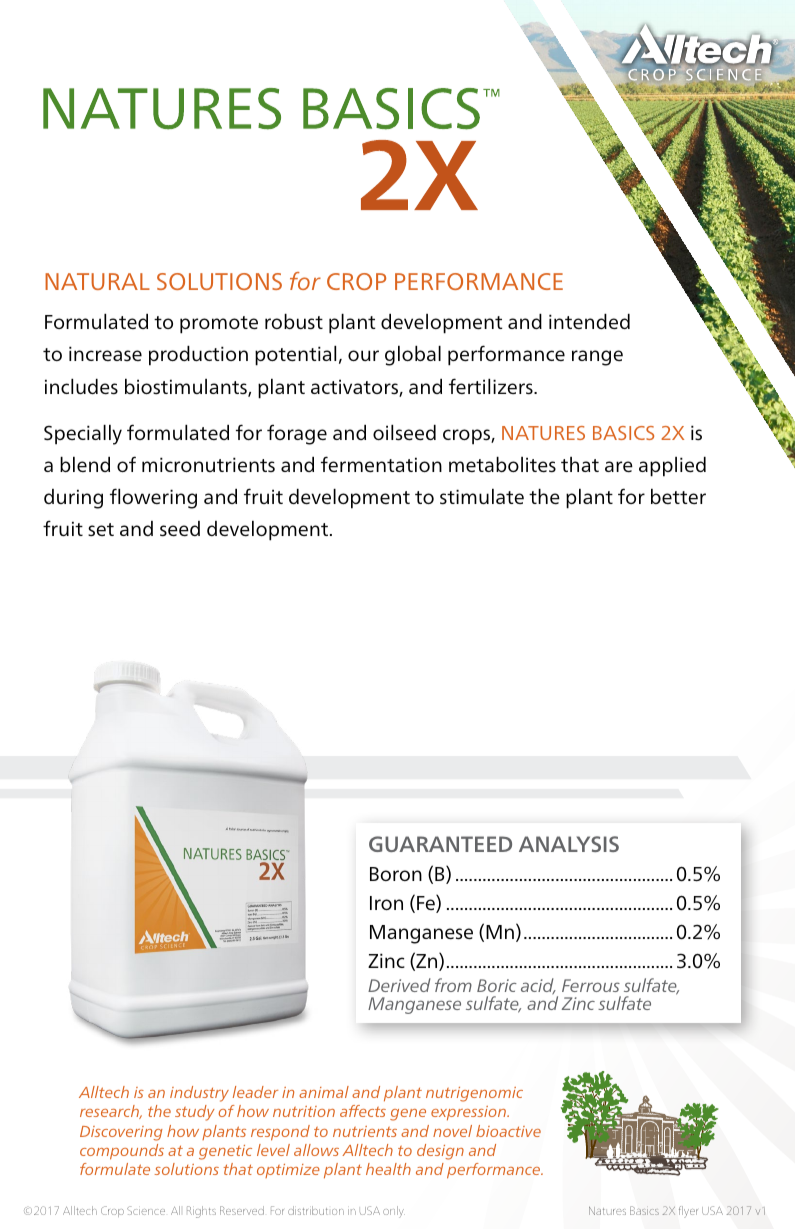 The width and height of the image is (795, 1229). I want to click on our, so click(363, 355).
